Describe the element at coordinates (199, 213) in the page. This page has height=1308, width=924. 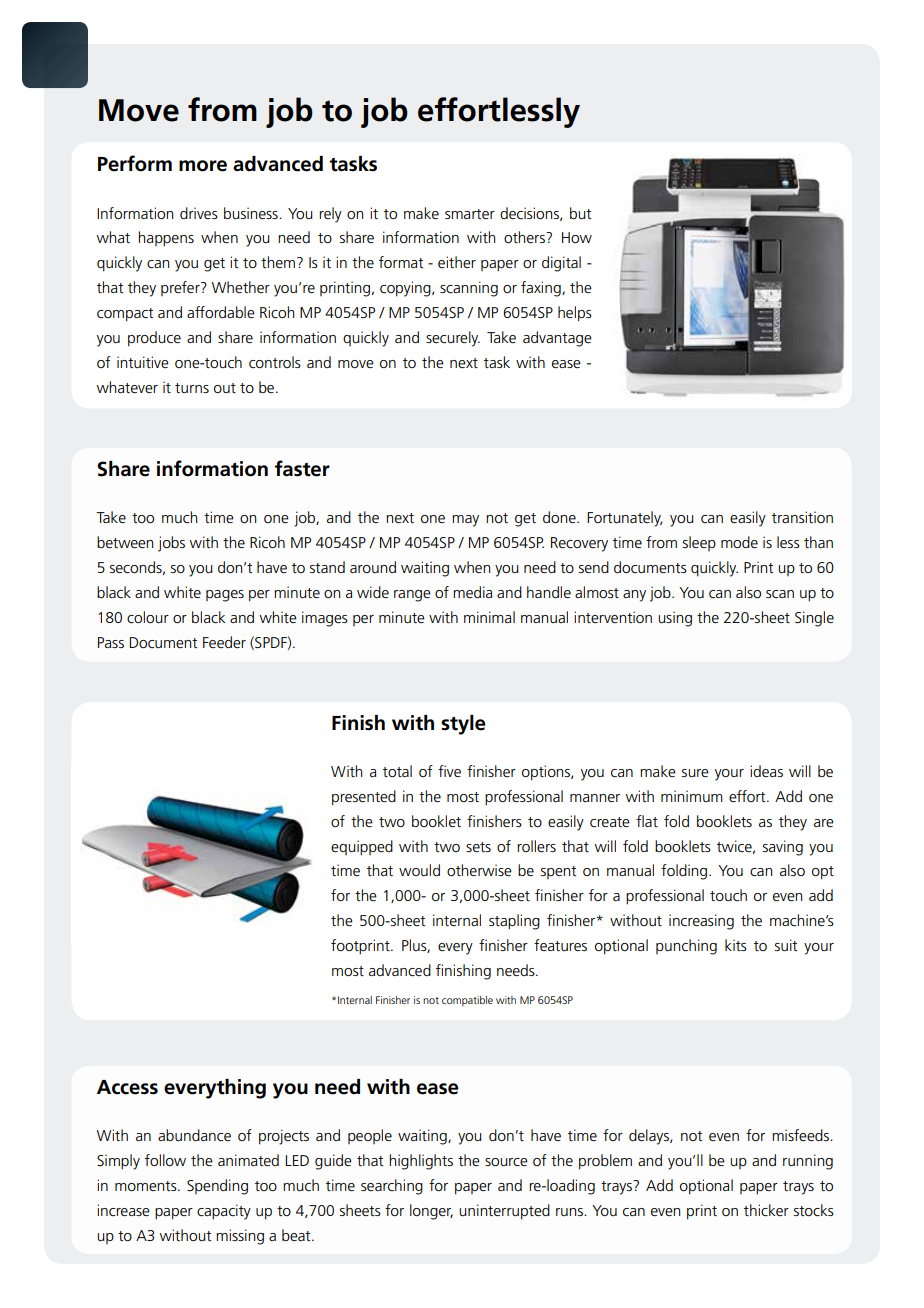
I see `drives` at that location.
